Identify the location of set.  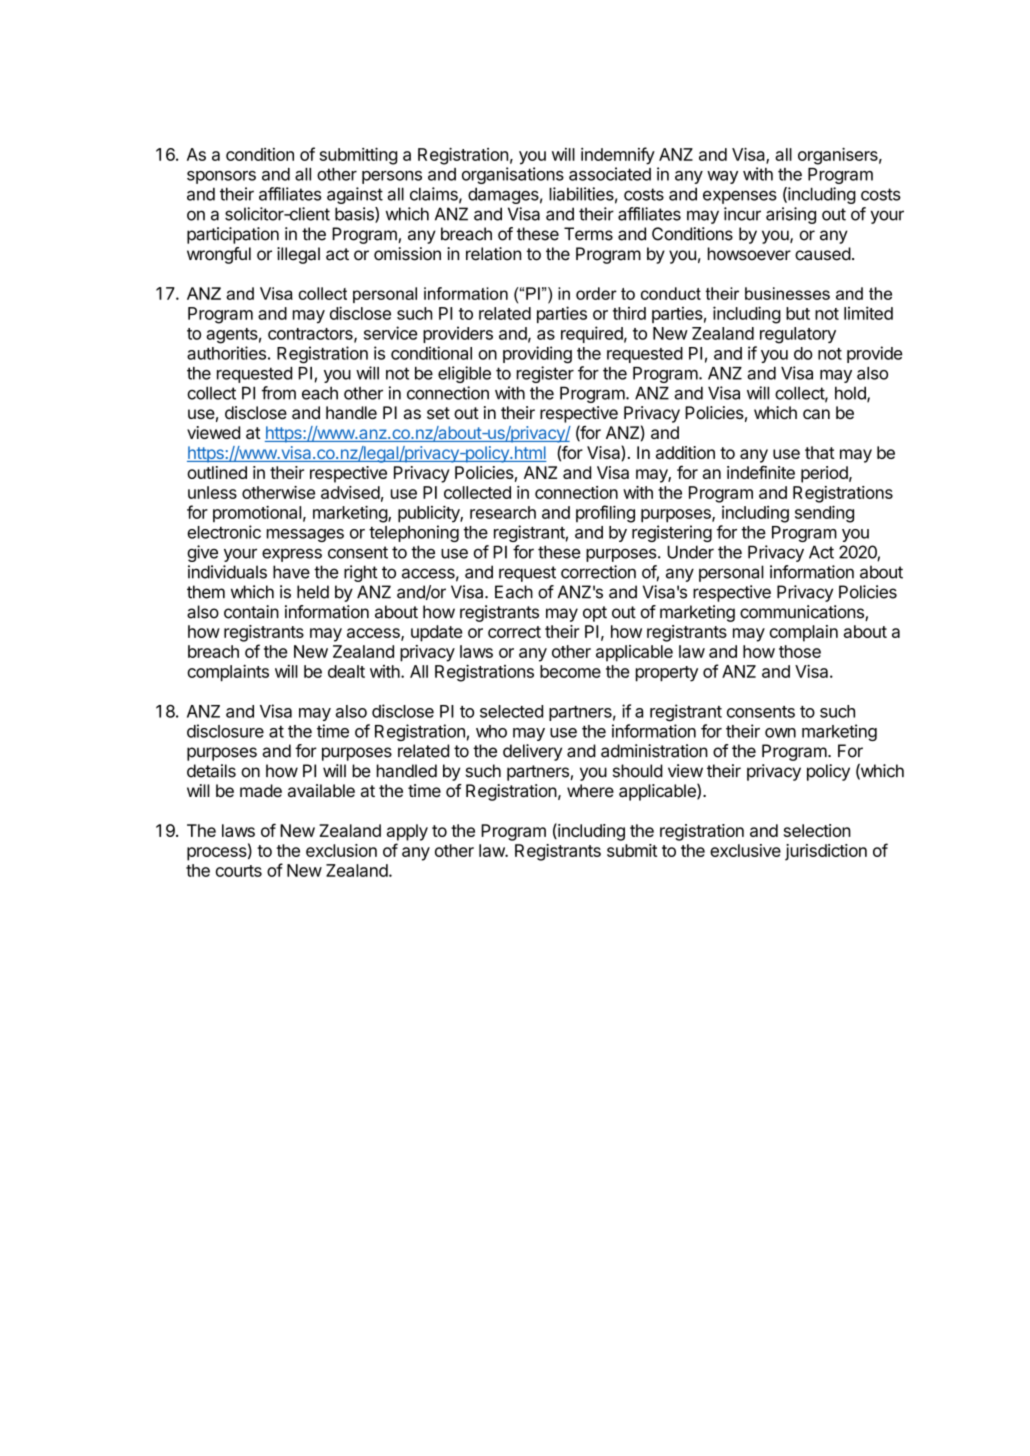
(438, 413).
